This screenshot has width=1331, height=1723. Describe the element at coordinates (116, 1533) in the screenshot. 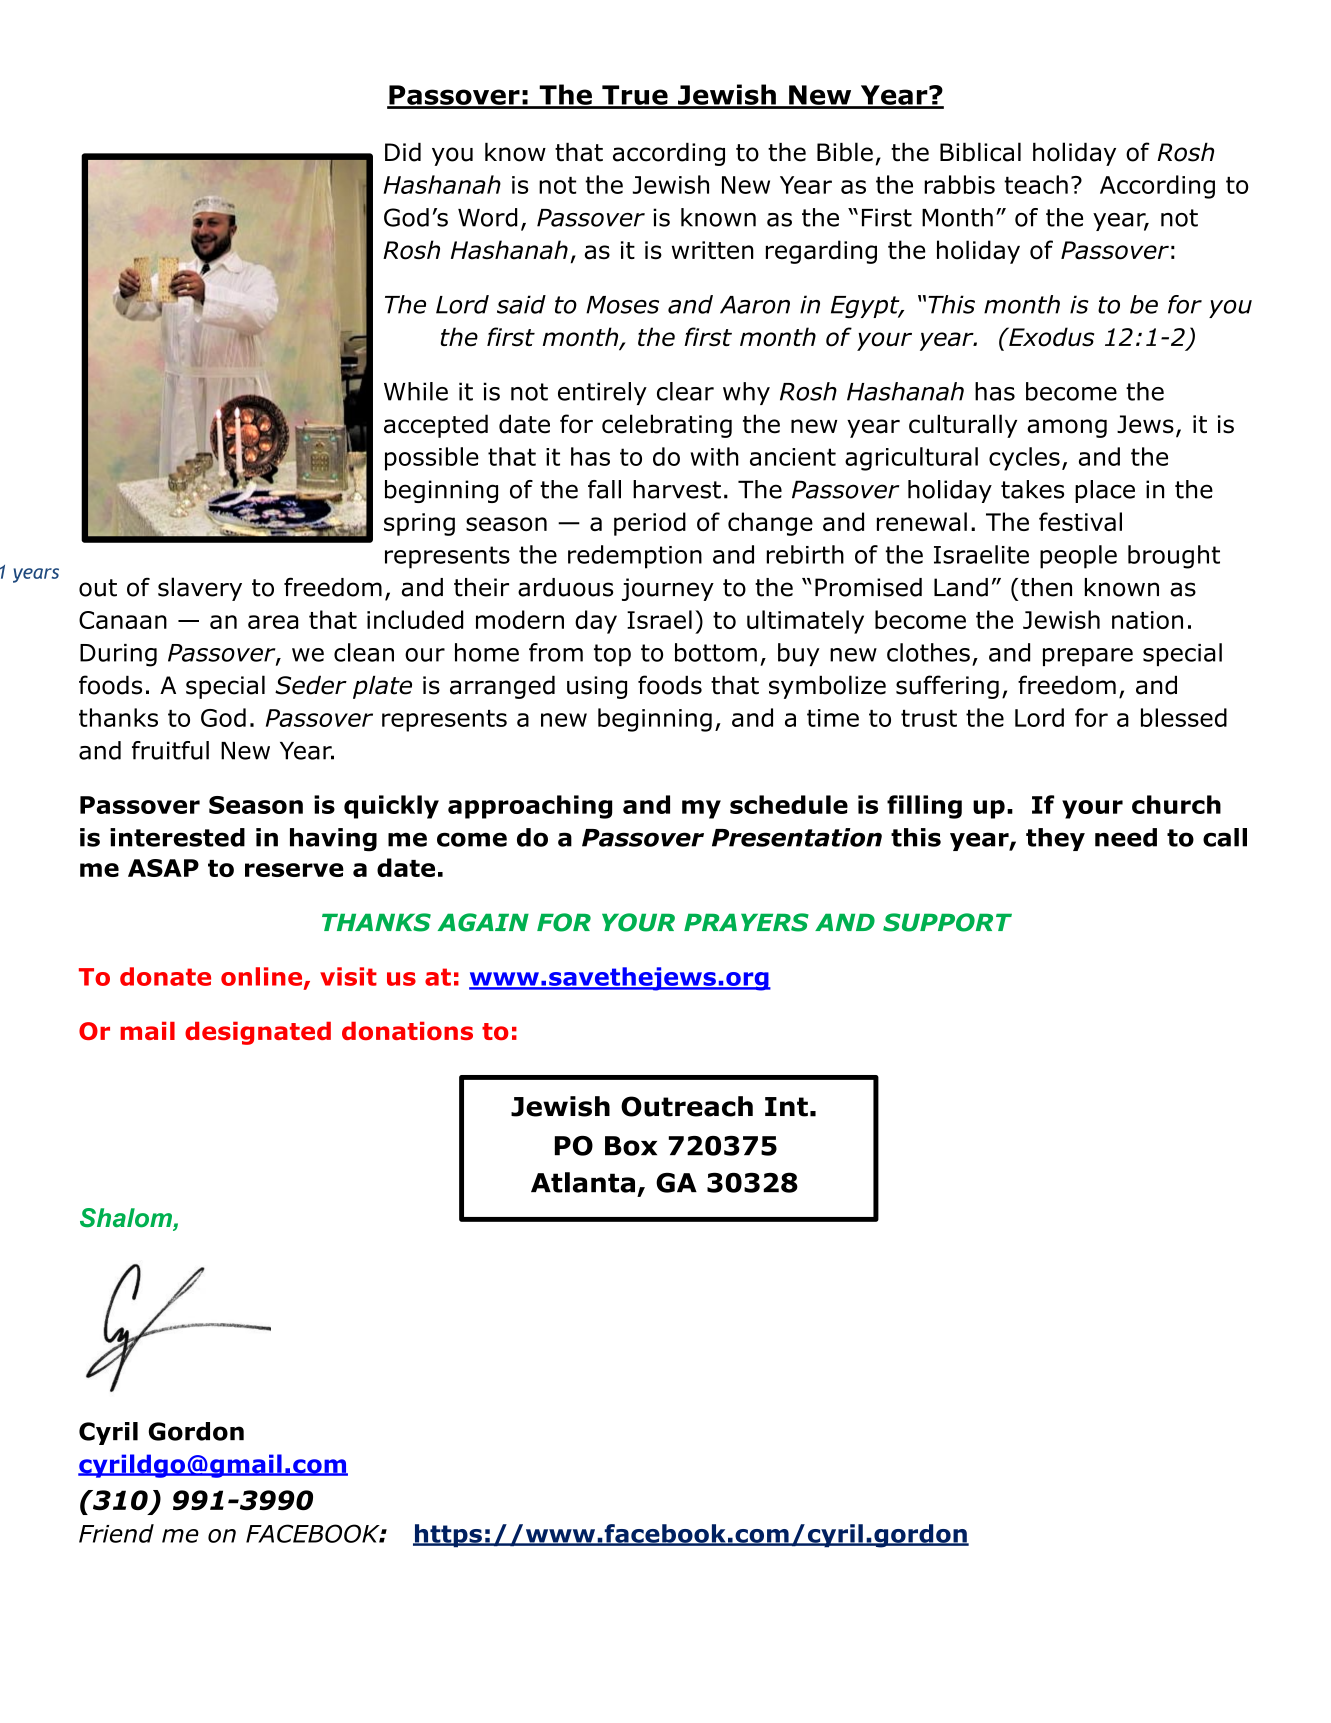

I see `Friend` at that location.
